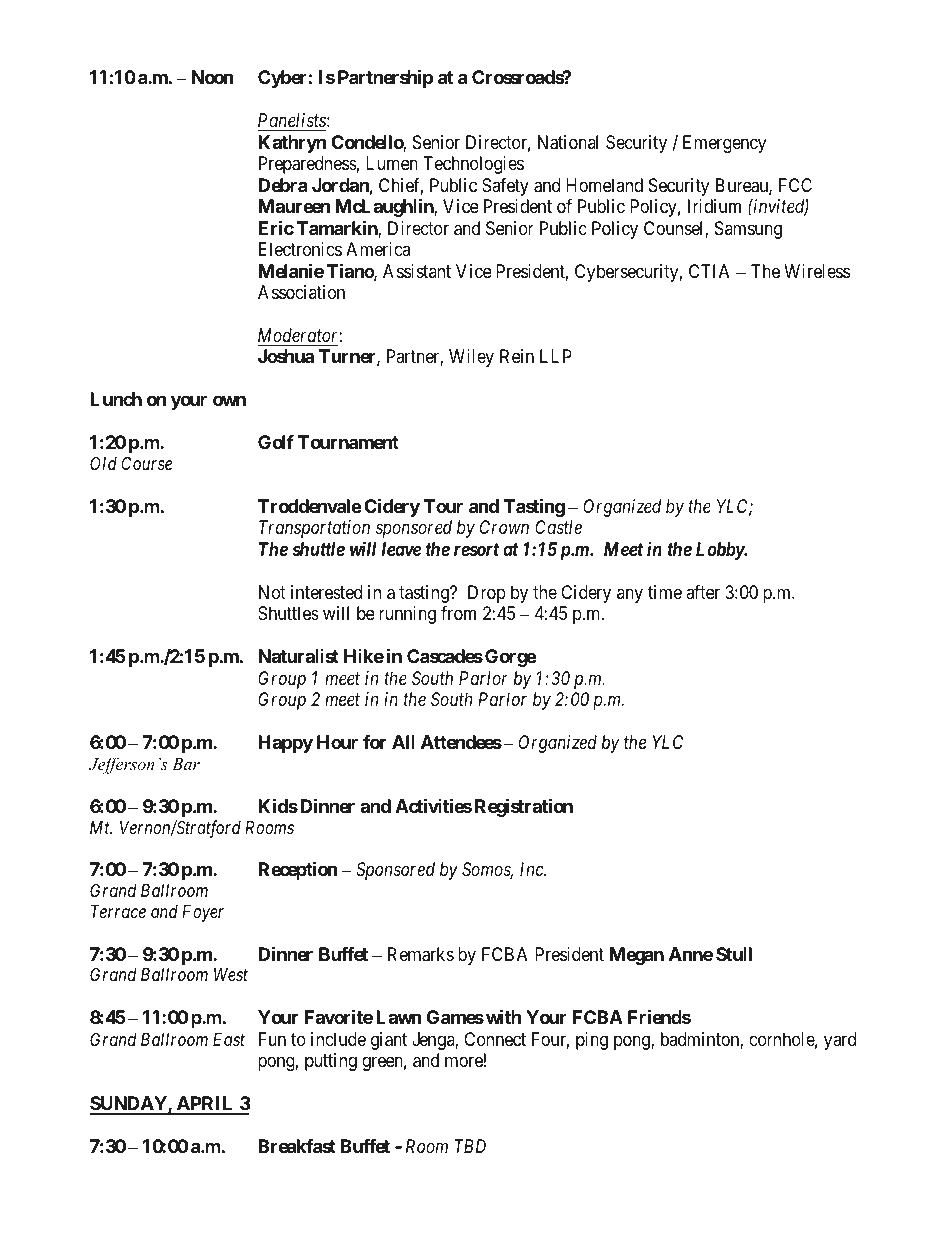 This screenshot has height=1233, width=952. What do you see at coordinates (229, 1039) in the screenshot?
I see `East` at bounding box center [229, 1039].
